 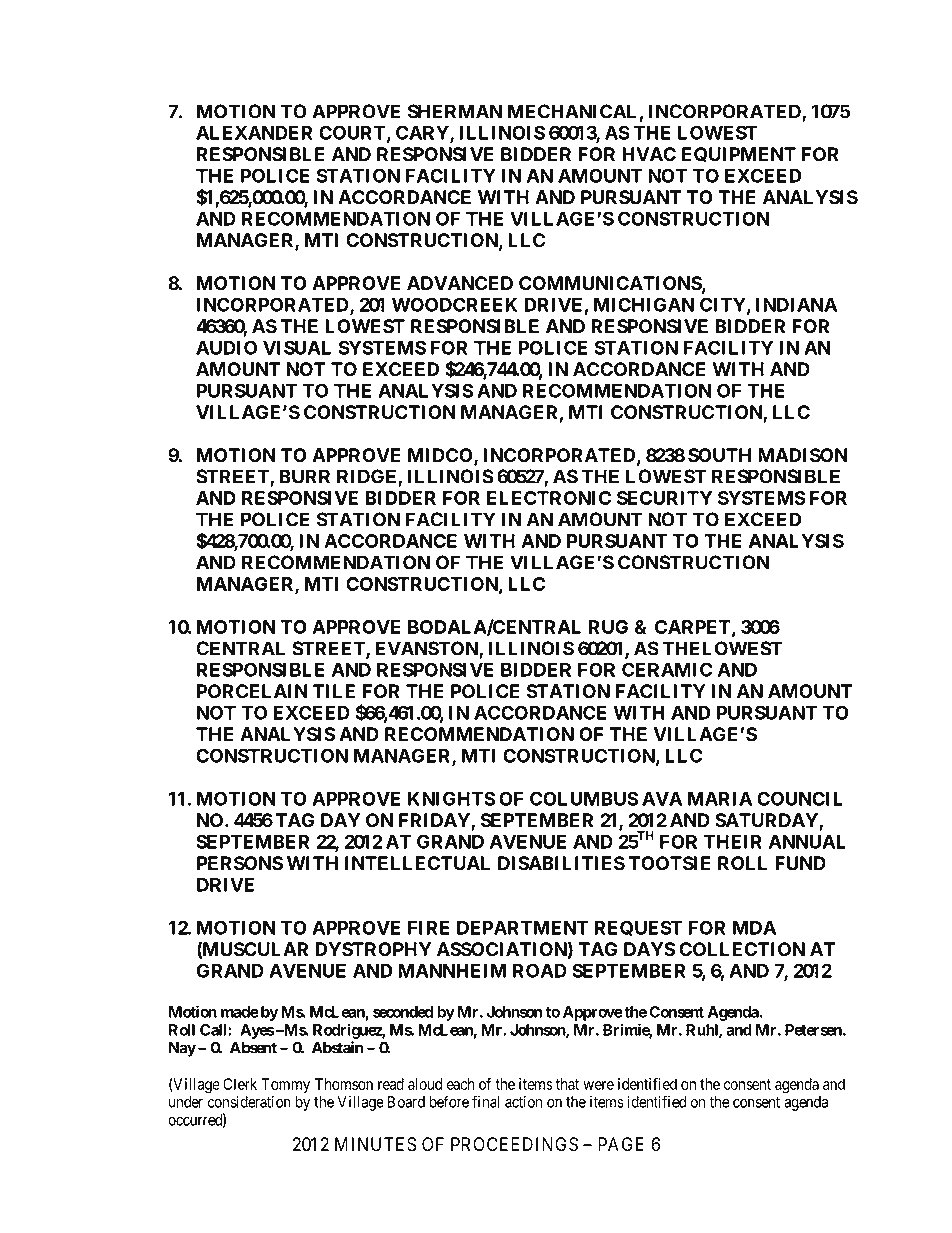 What do you see at coordinates (254, 133) in the screenshot?
I see `ALEXANDER` at bounding box center [254, 133].
